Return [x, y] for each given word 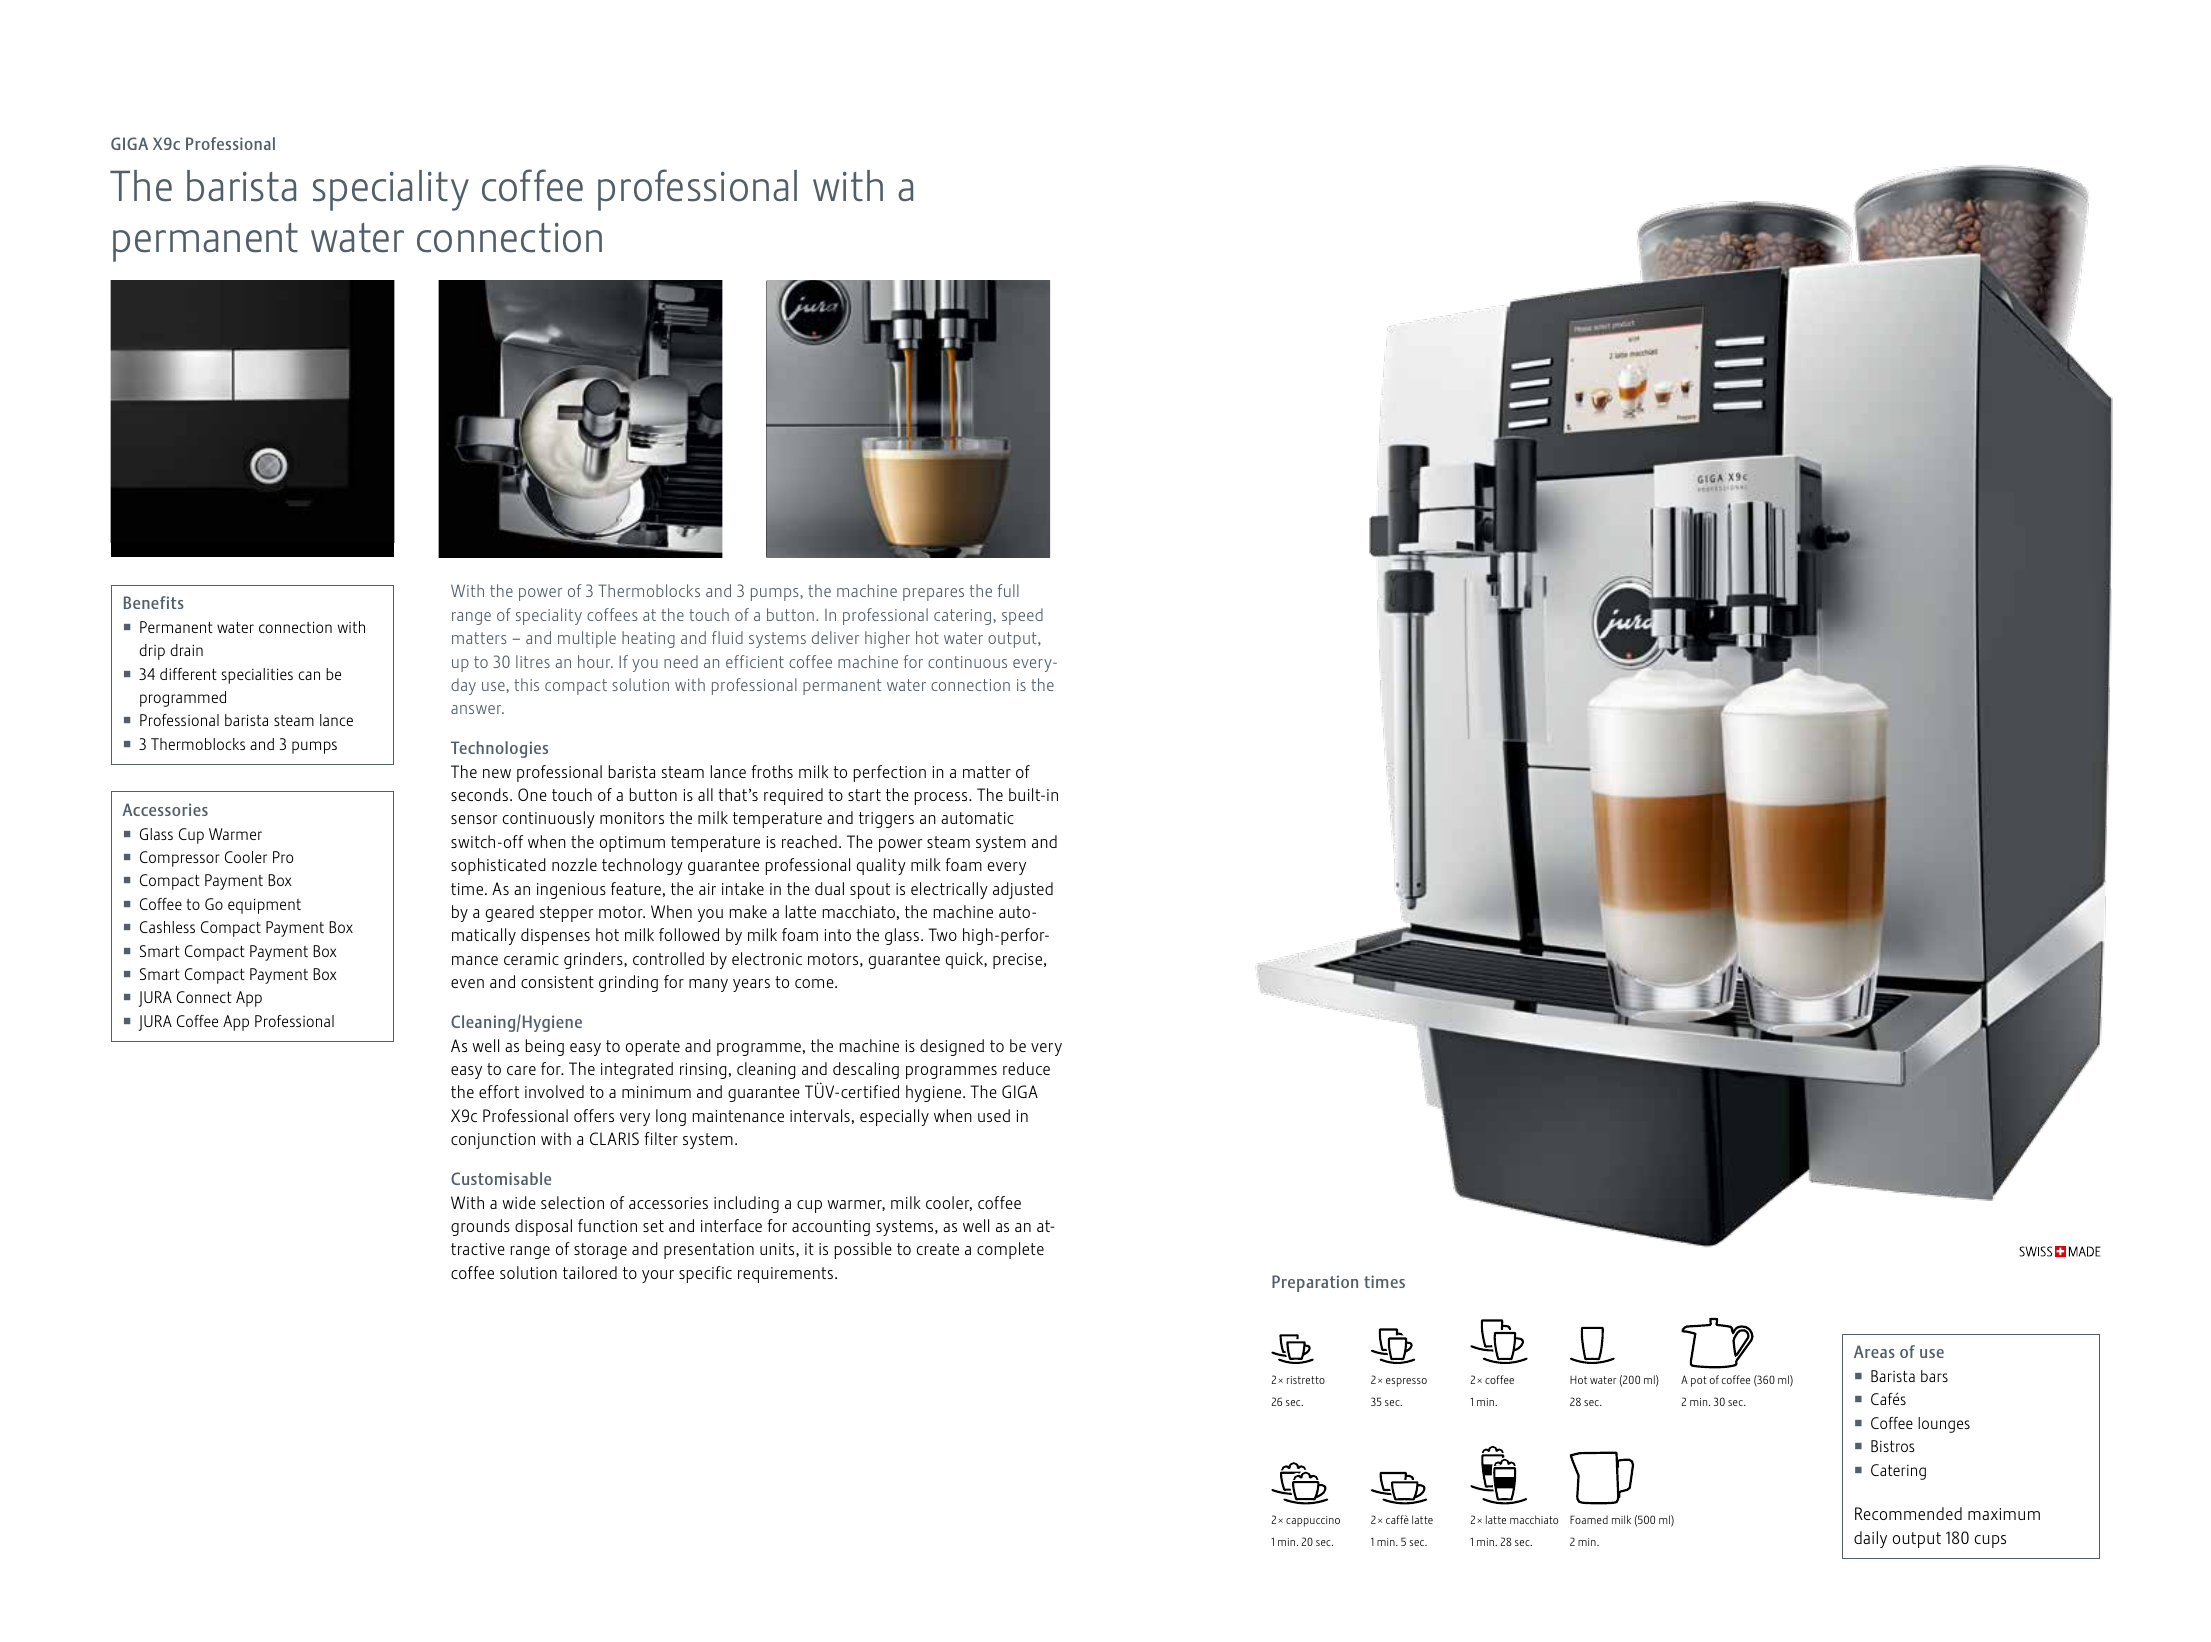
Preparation [1315, 1283]
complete [1010, 1250]
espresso [1406, 1382]
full [1008, 590]
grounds [480, 1227]
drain [186, 650]
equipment [264, 906]
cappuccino [1313, 1521]
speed [1022, 616]
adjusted [1023, 890]
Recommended [1908, 1513]
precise [1019, 961]
